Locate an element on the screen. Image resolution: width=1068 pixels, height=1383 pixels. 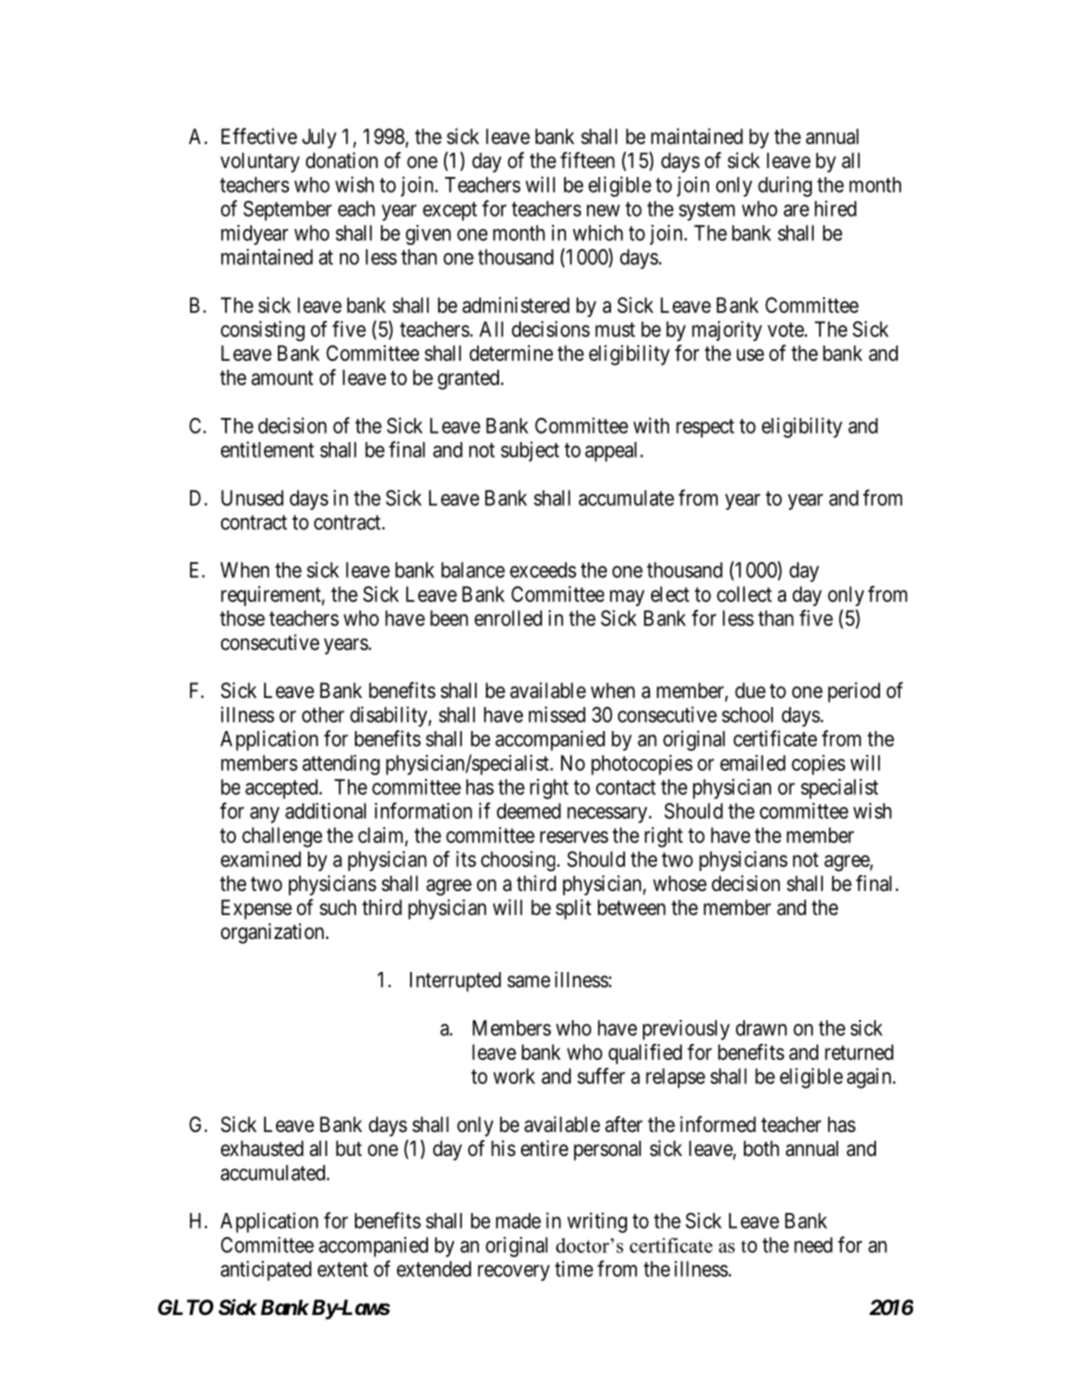
due is located at coordinates (750, 690).
